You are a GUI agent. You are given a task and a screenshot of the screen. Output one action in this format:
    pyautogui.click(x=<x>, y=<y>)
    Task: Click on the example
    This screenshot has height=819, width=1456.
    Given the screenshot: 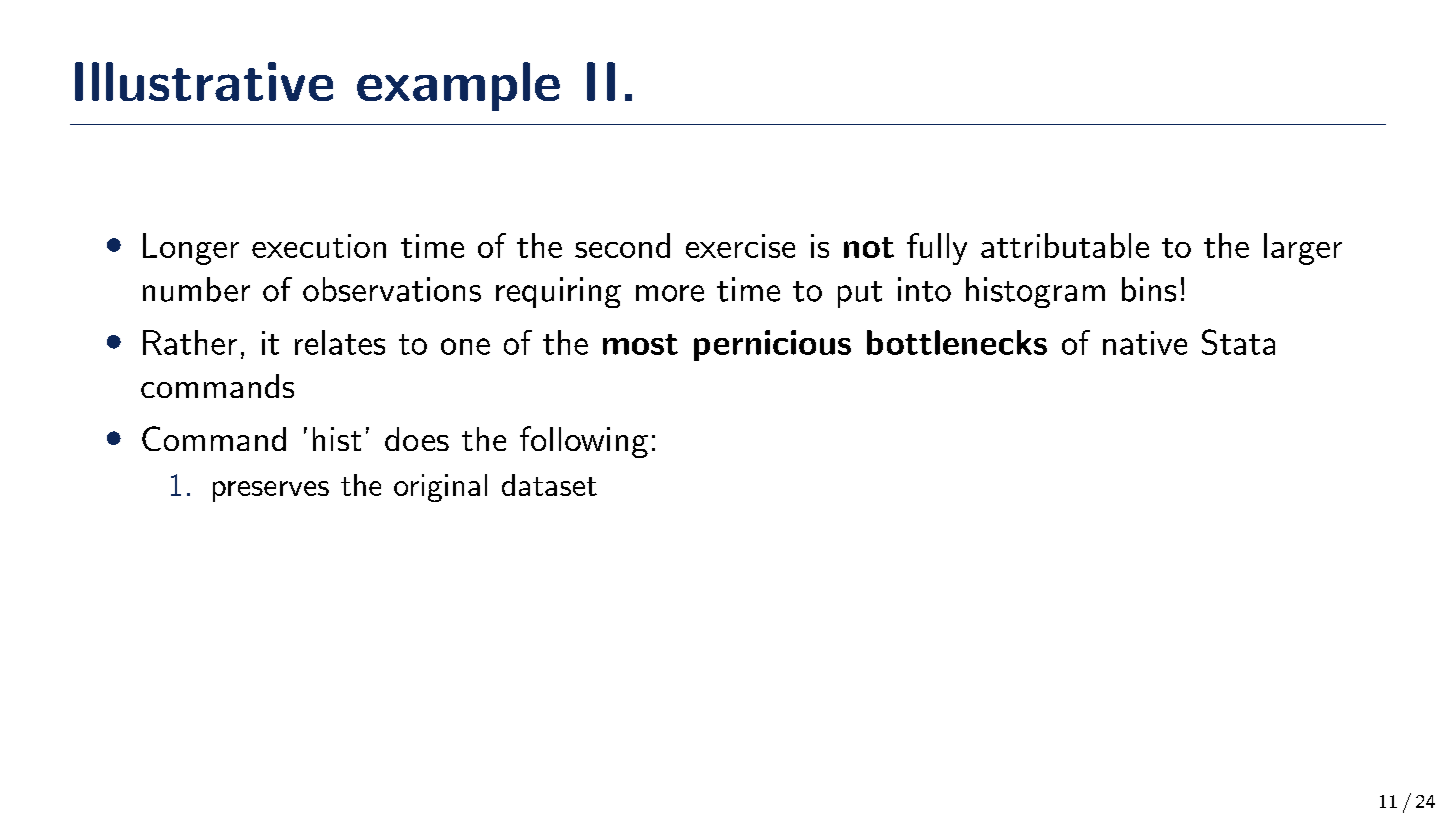 What is the action you would take?
    pyautogui.click(x=458, y=86)
